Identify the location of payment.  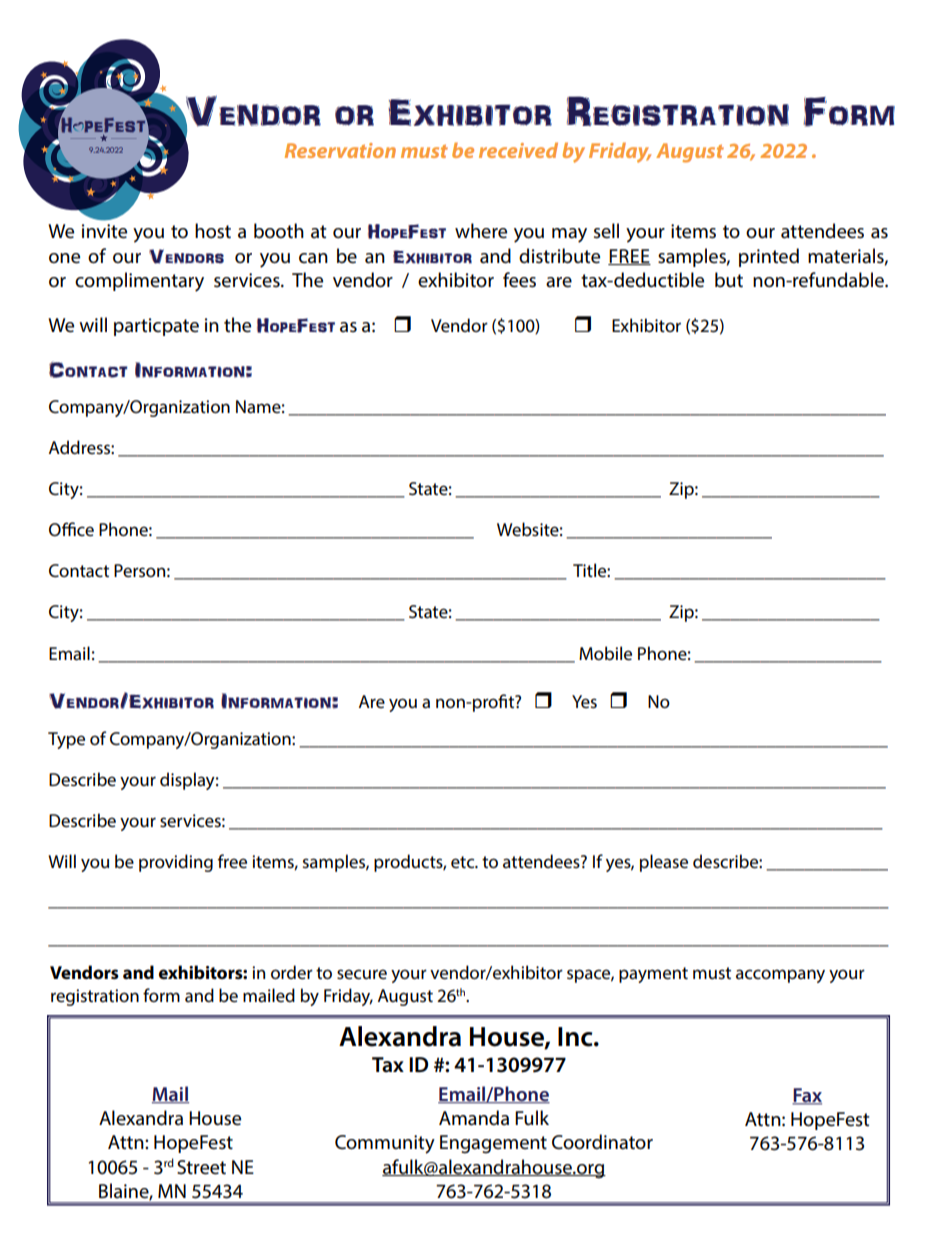
(653, 975).
